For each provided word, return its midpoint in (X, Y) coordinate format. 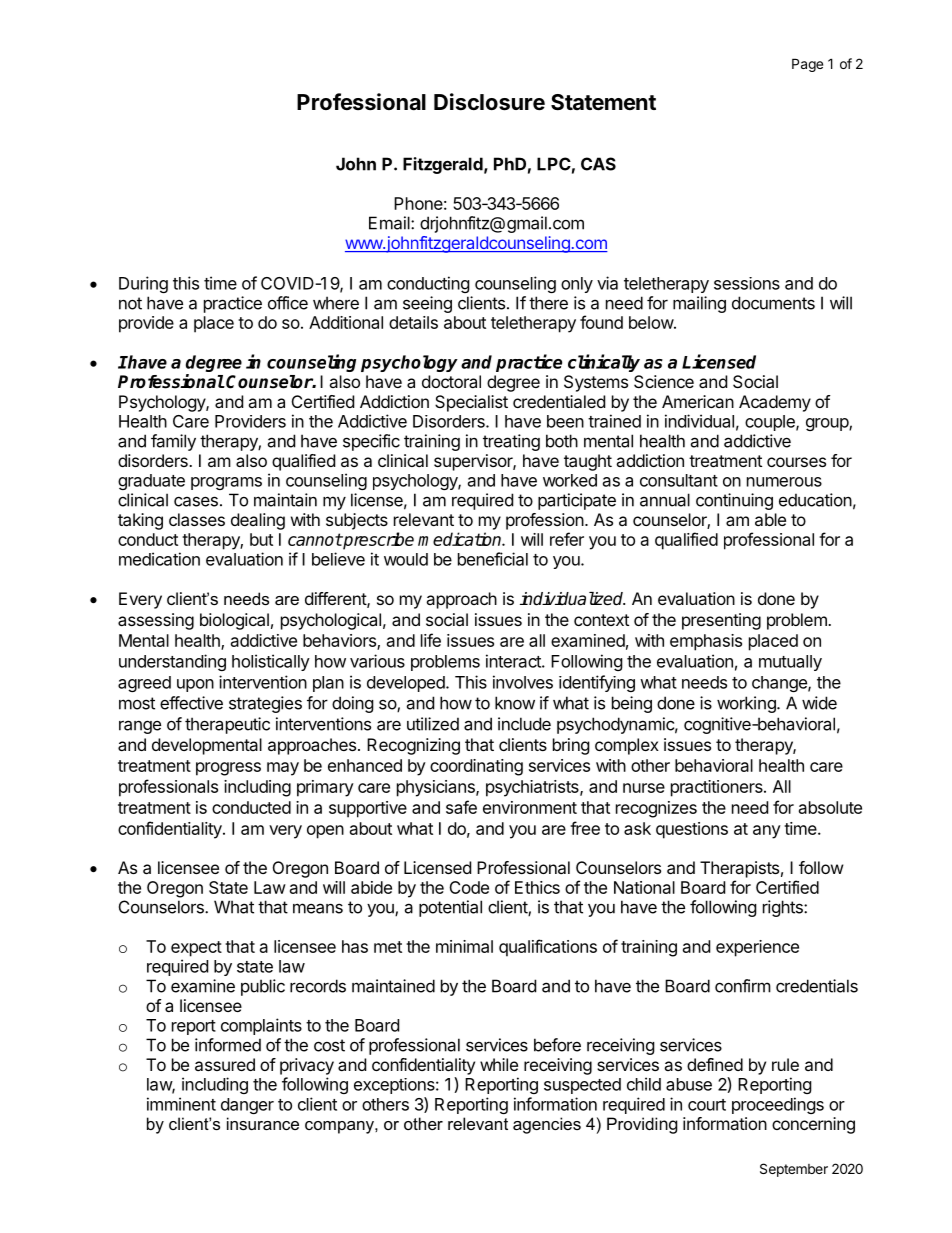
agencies (547, 1125)
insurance (263, 1123)
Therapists (739, 869)
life (431, 640)
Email (390, 223)
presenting (721, 621)
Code (469, 887)
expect (196, 949)
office (288, 303)
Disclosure (489, 102)
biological (234, 621)
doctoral (451, 381)
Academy (775, 403)
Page (807, 65)
